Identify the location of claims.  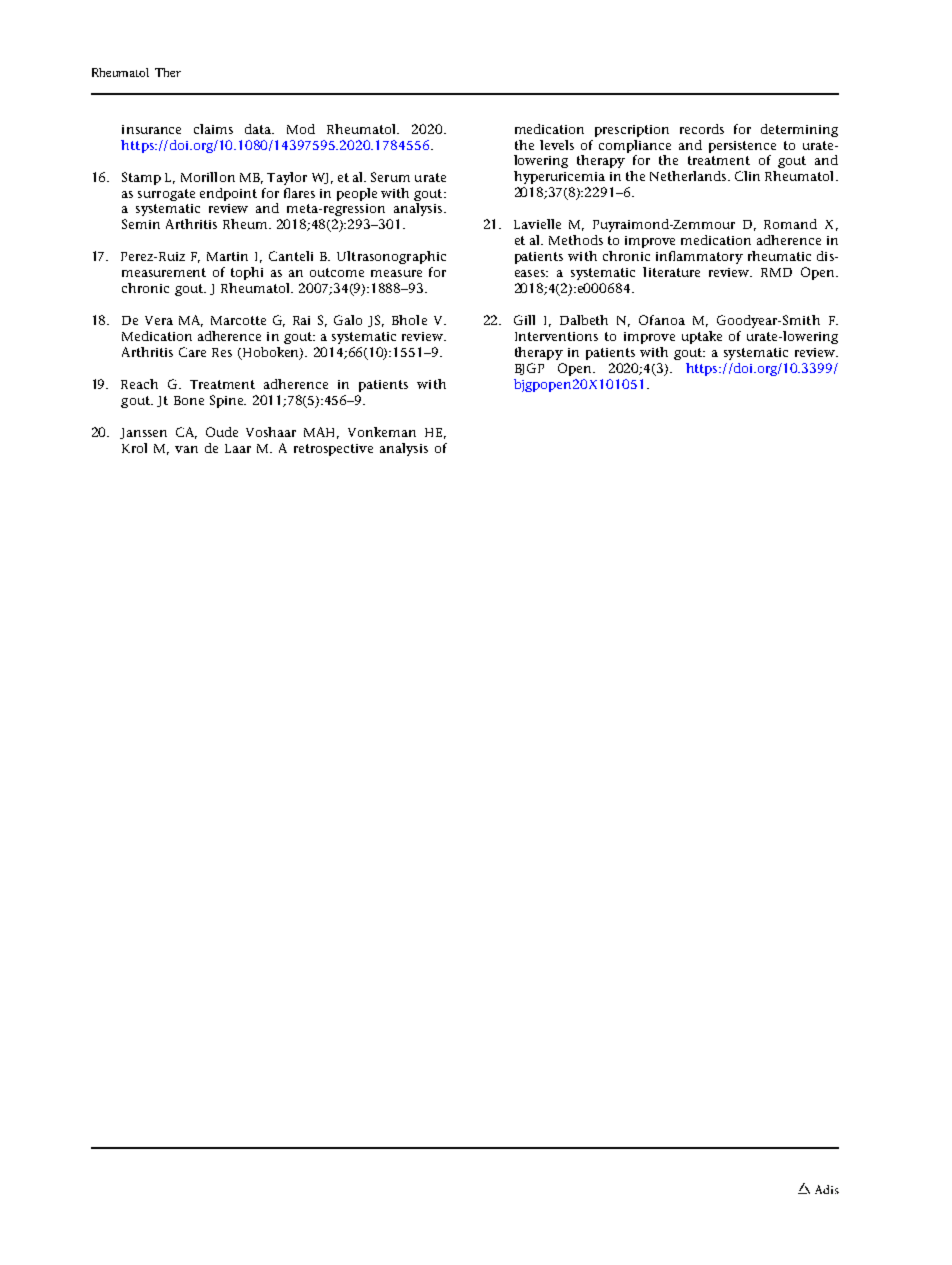
(213, 129).
